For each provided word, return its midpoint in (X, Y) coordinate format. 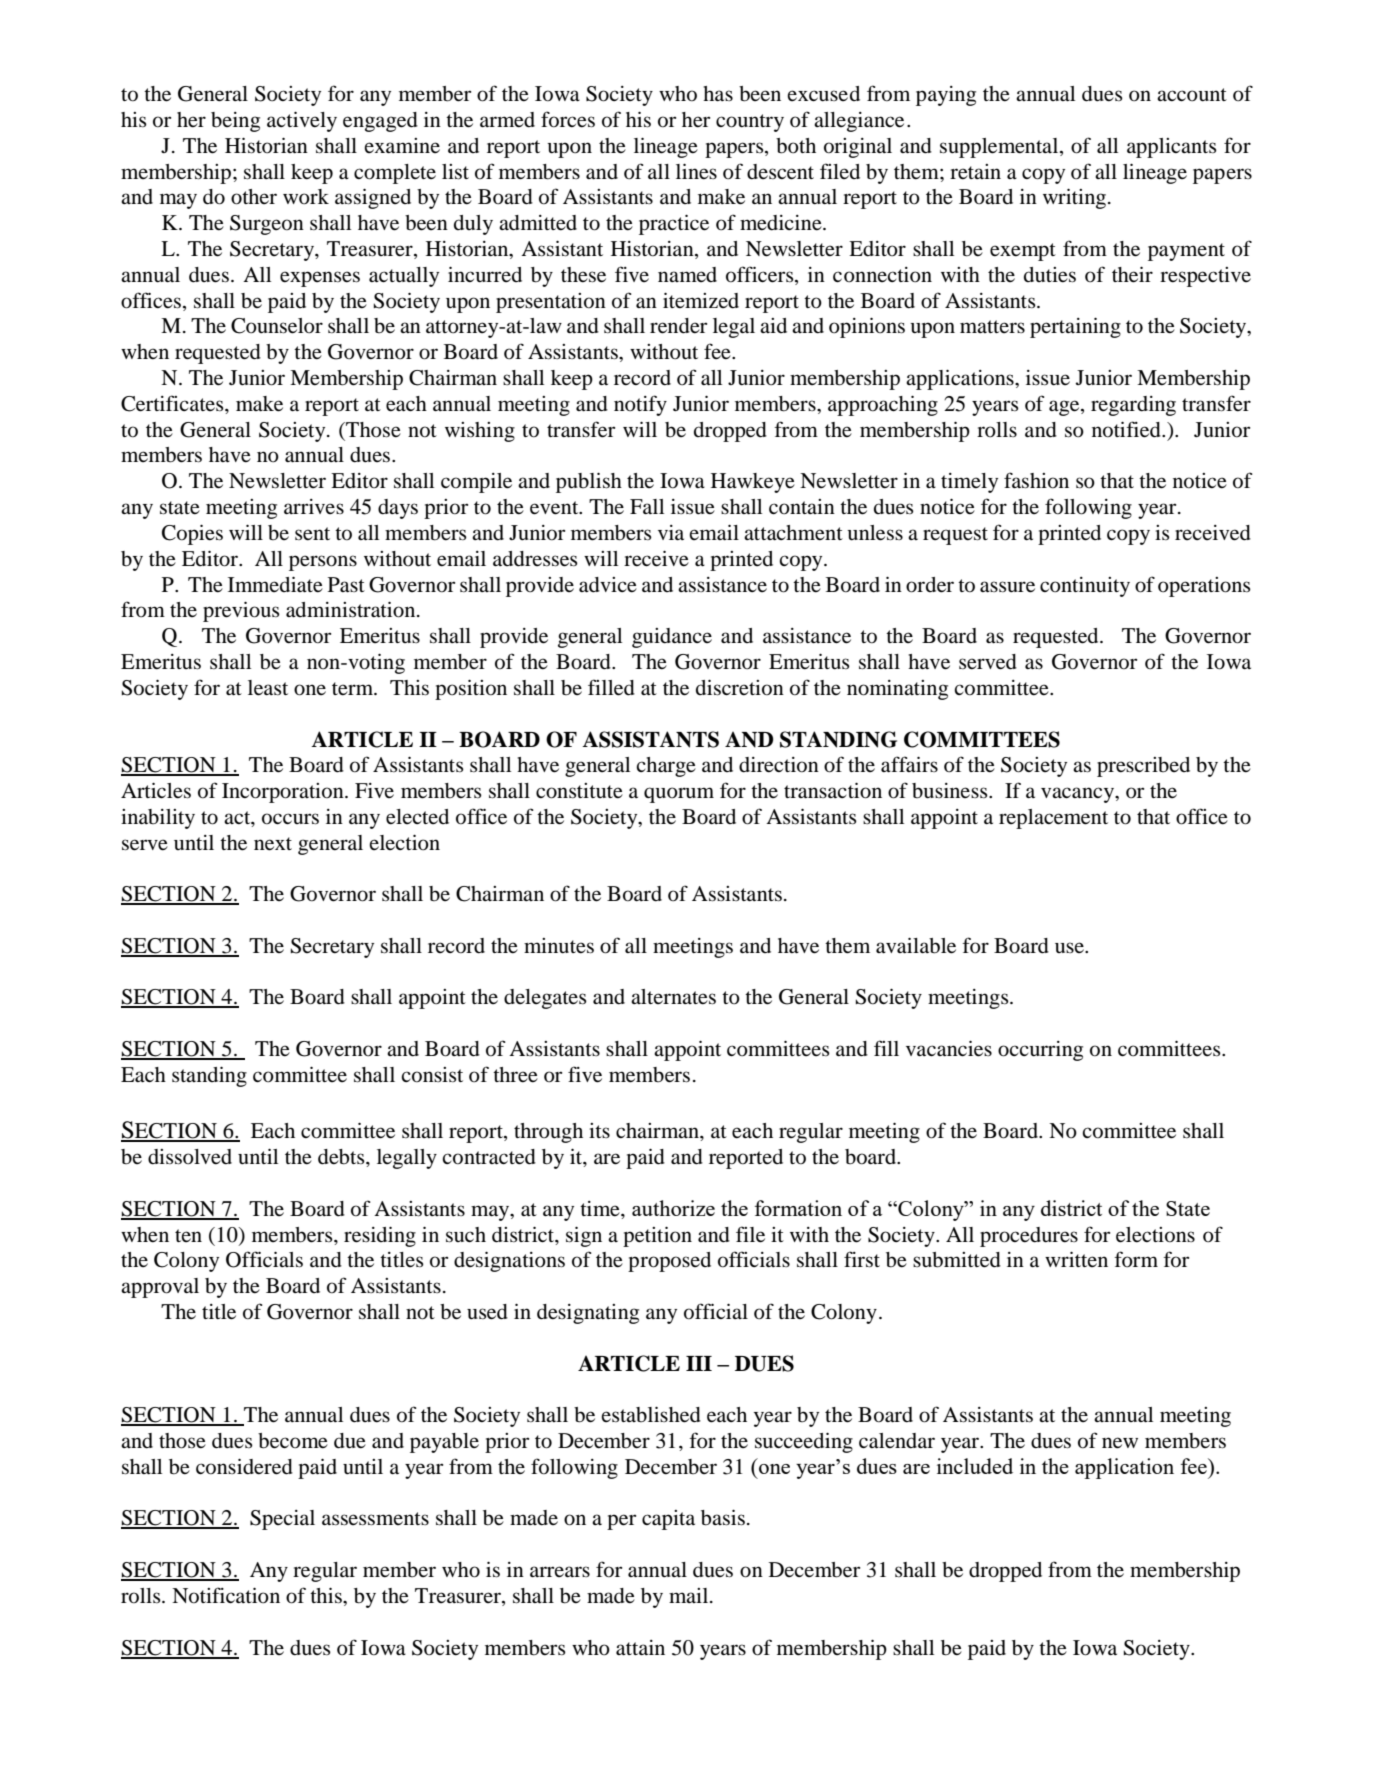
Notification (226, 1595)
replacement (1053, 819)
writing (1076, 198)
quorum (679, 795)
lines (696, 171)
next (273, 844)
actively (302, 121)
